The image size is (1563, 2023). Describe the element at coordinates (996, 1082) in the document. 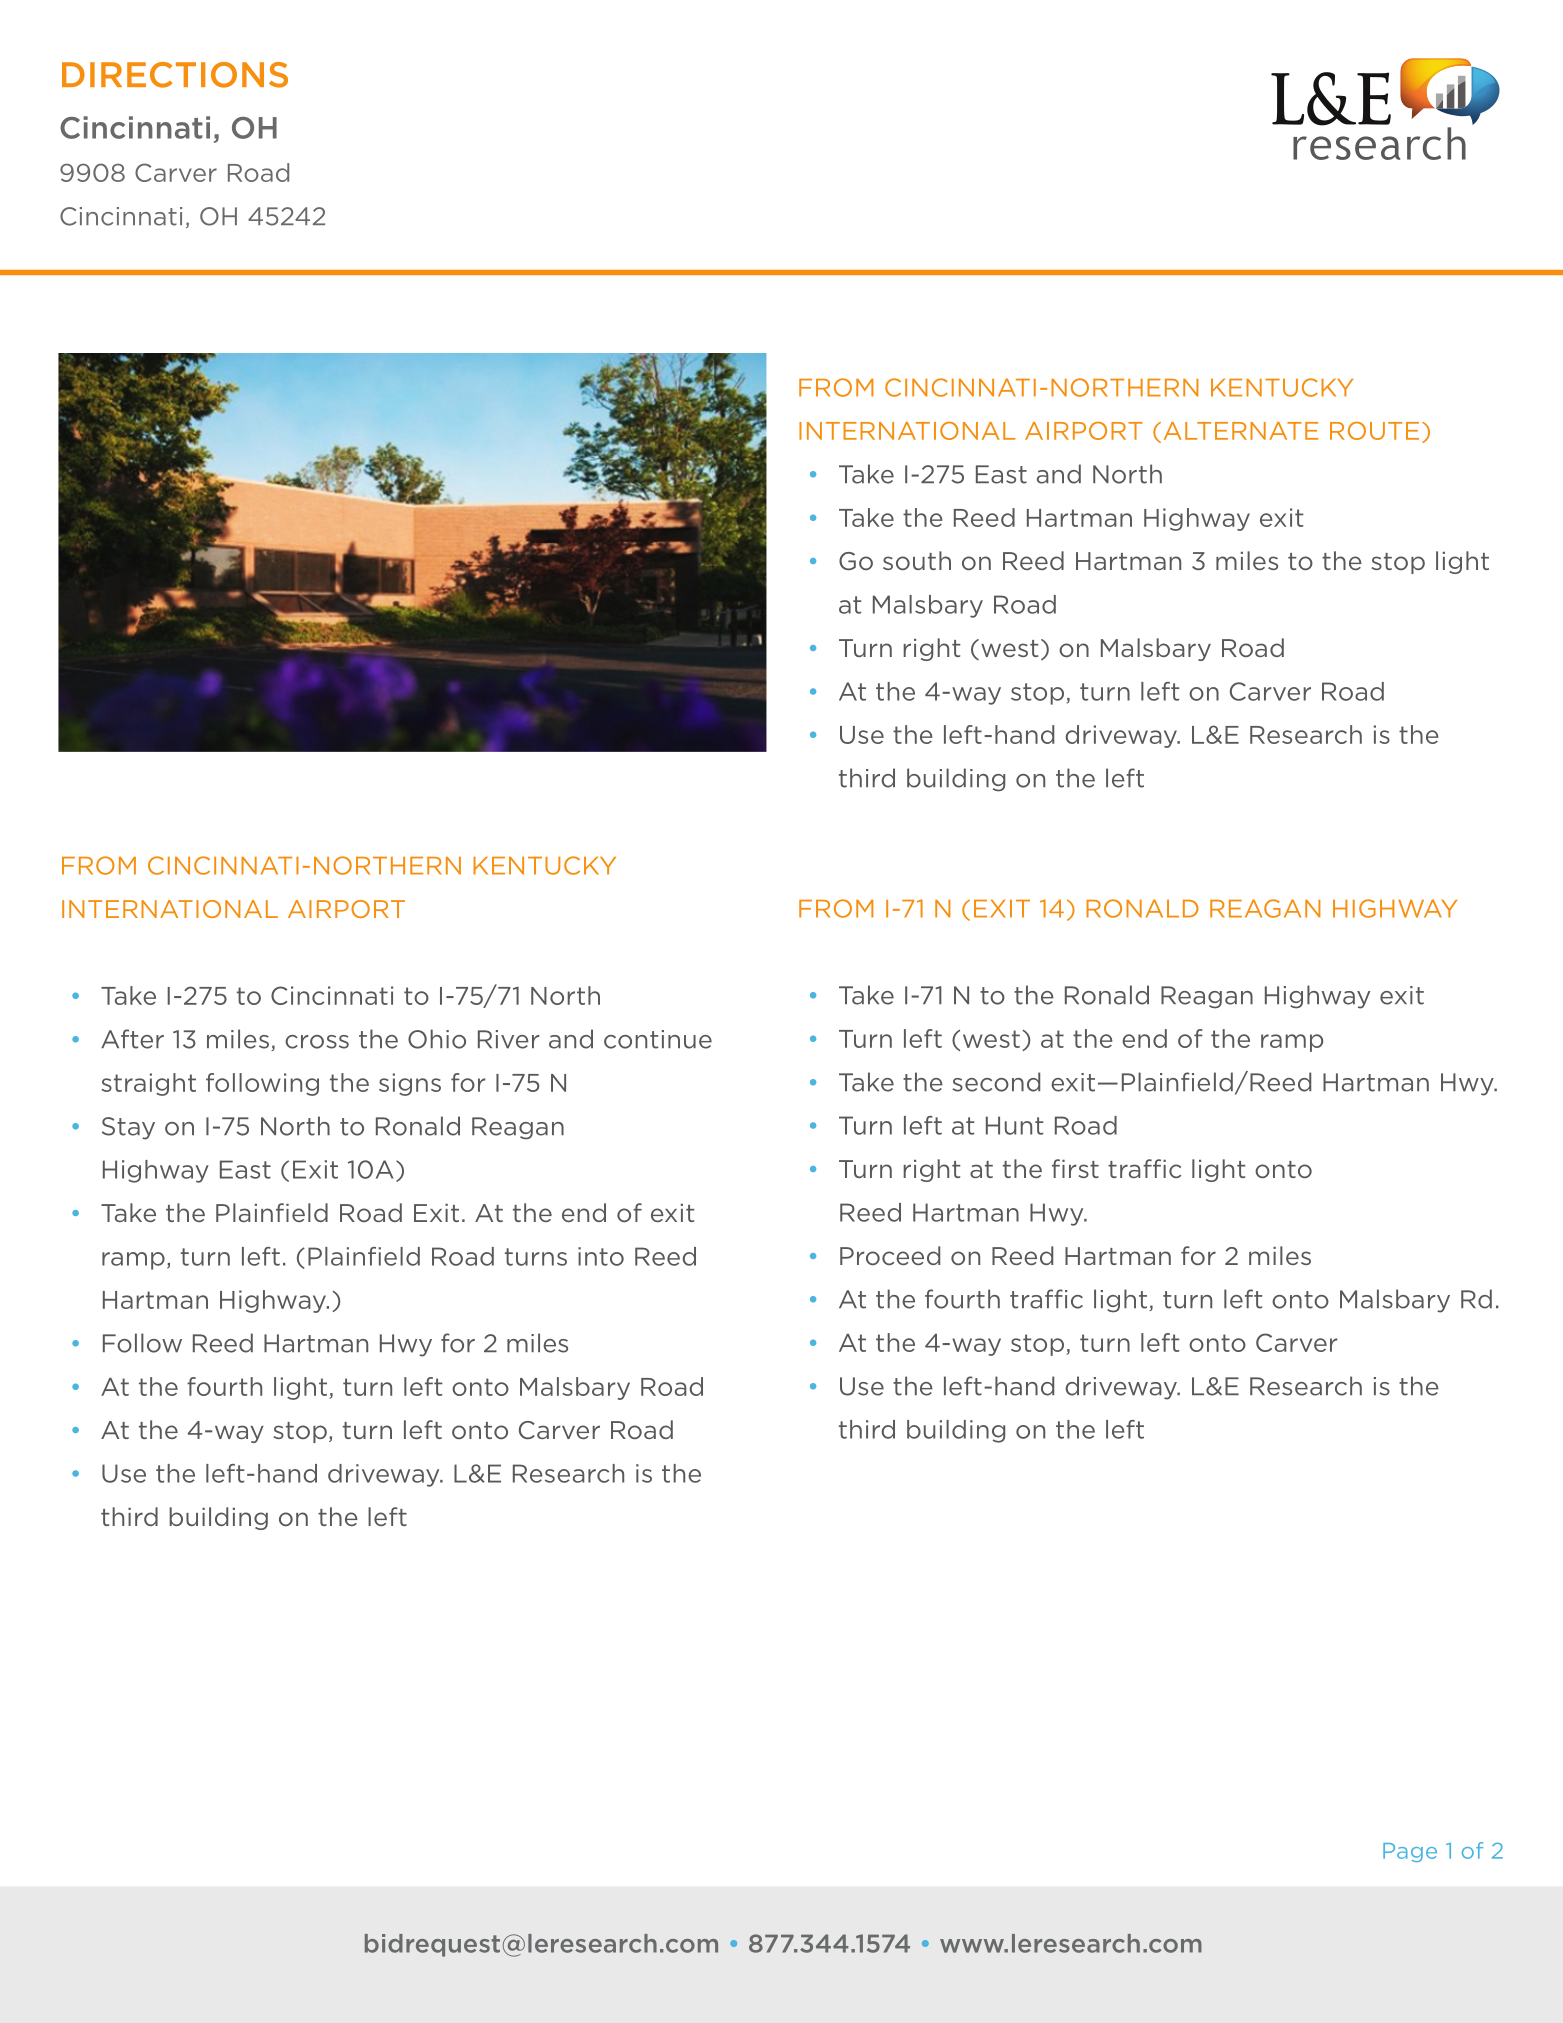

I see `second` at that location.
